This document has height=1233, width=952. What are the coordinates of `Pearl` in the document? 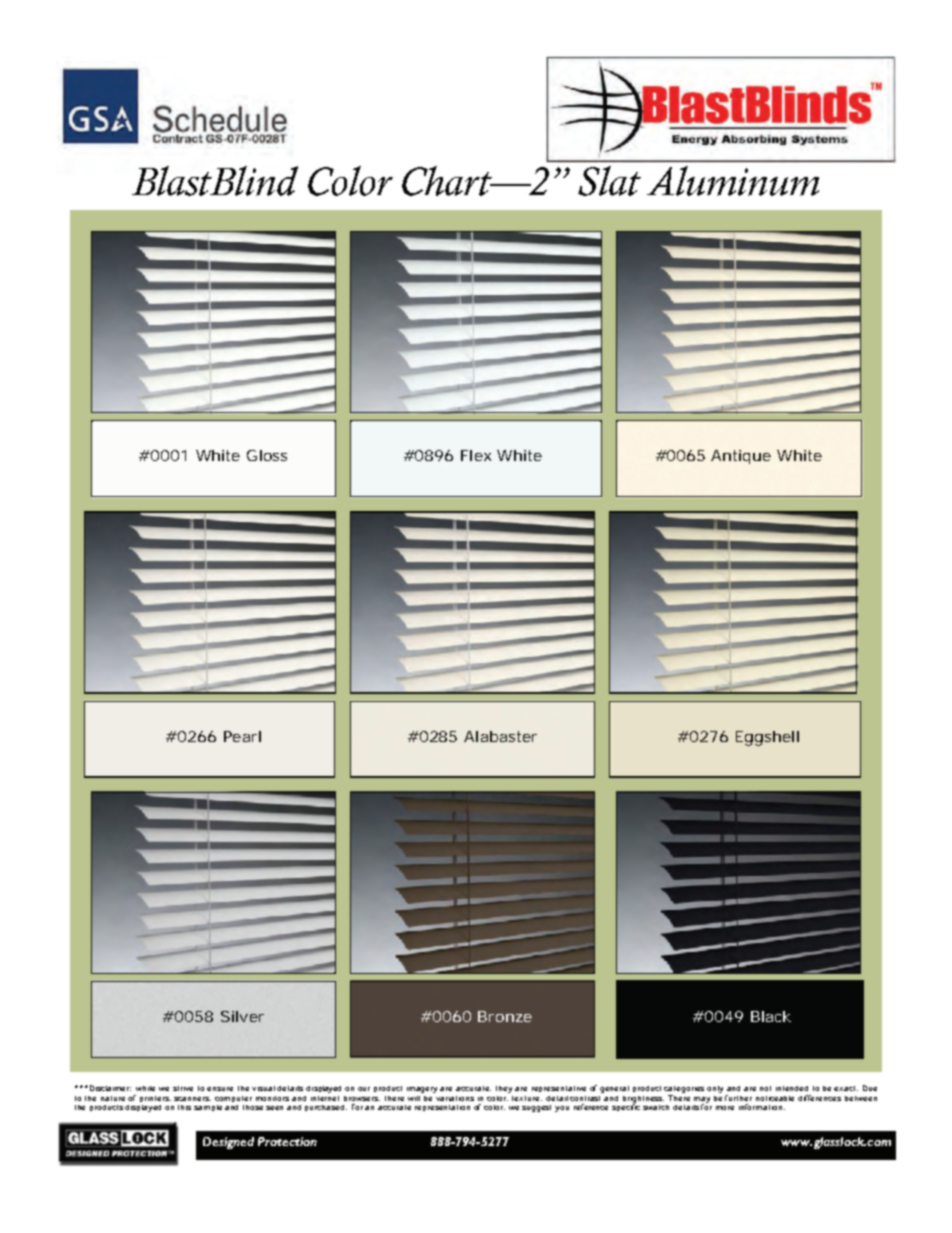 It's located at (242, 736).
